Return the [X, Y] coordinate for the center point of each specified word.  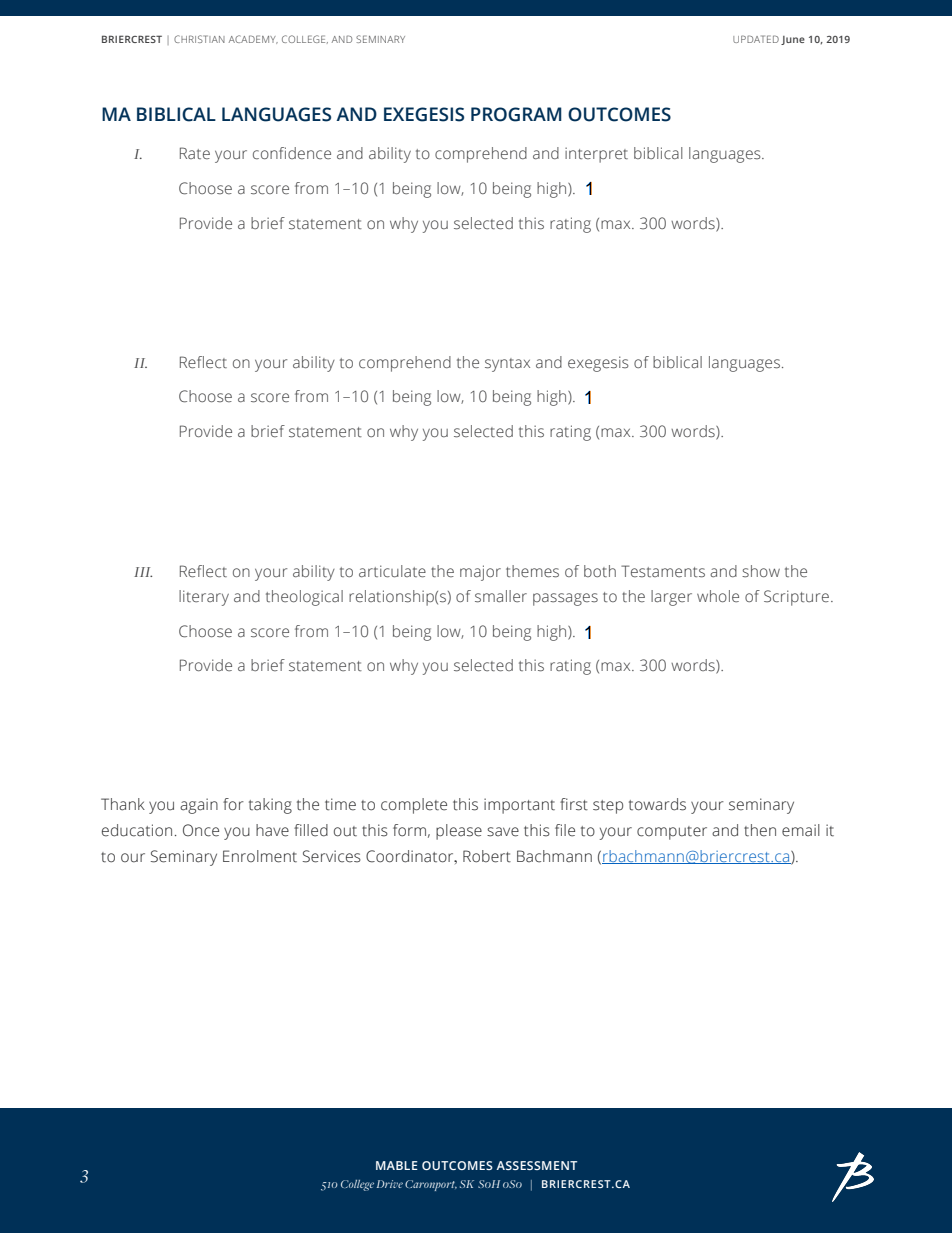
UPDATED [756, 39]
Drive [390, 1184]
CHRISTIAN [199, 39]
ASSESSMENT [536, 1165]
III [143, 572]
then [760, 830]
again [199, 806]
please [459, 832]
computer [672, 833]
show [761, 571]
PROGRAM [516, 114]
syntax [507, 365]
